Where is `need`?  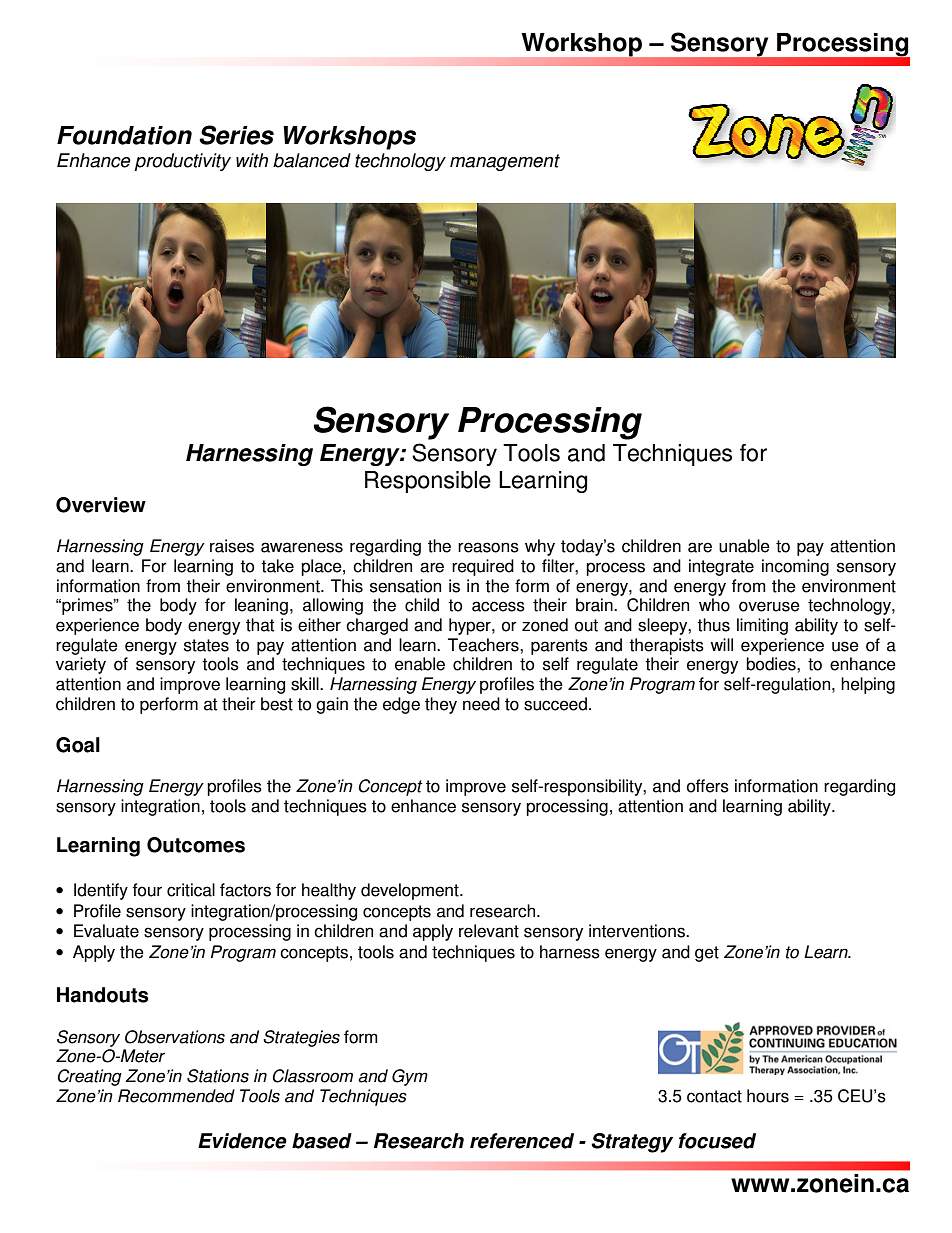 need is located at coordinates (481, 704).
